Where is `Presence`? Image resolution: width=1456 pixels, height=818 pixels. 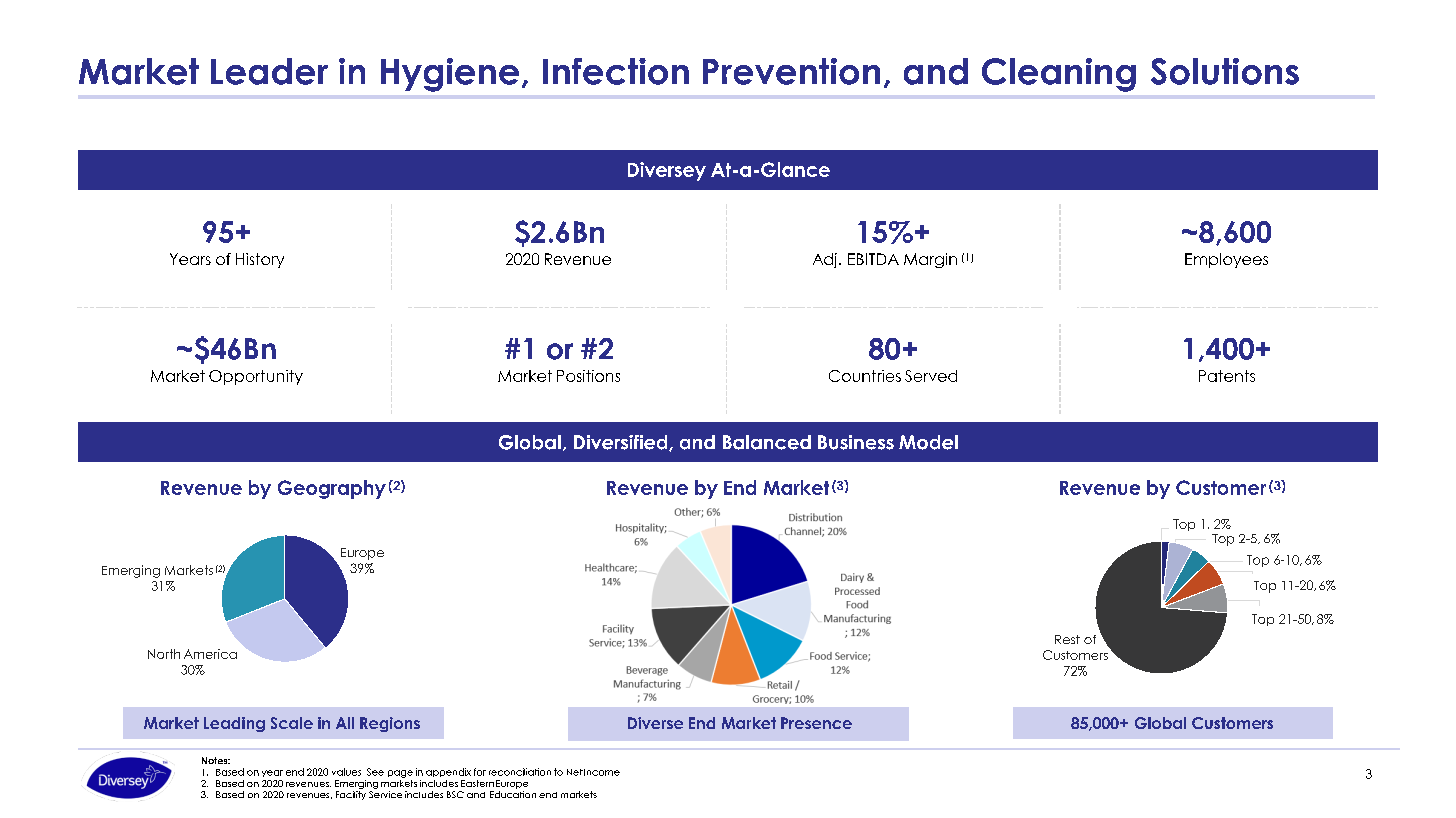 Presence is located at coordinates (816, 723).
